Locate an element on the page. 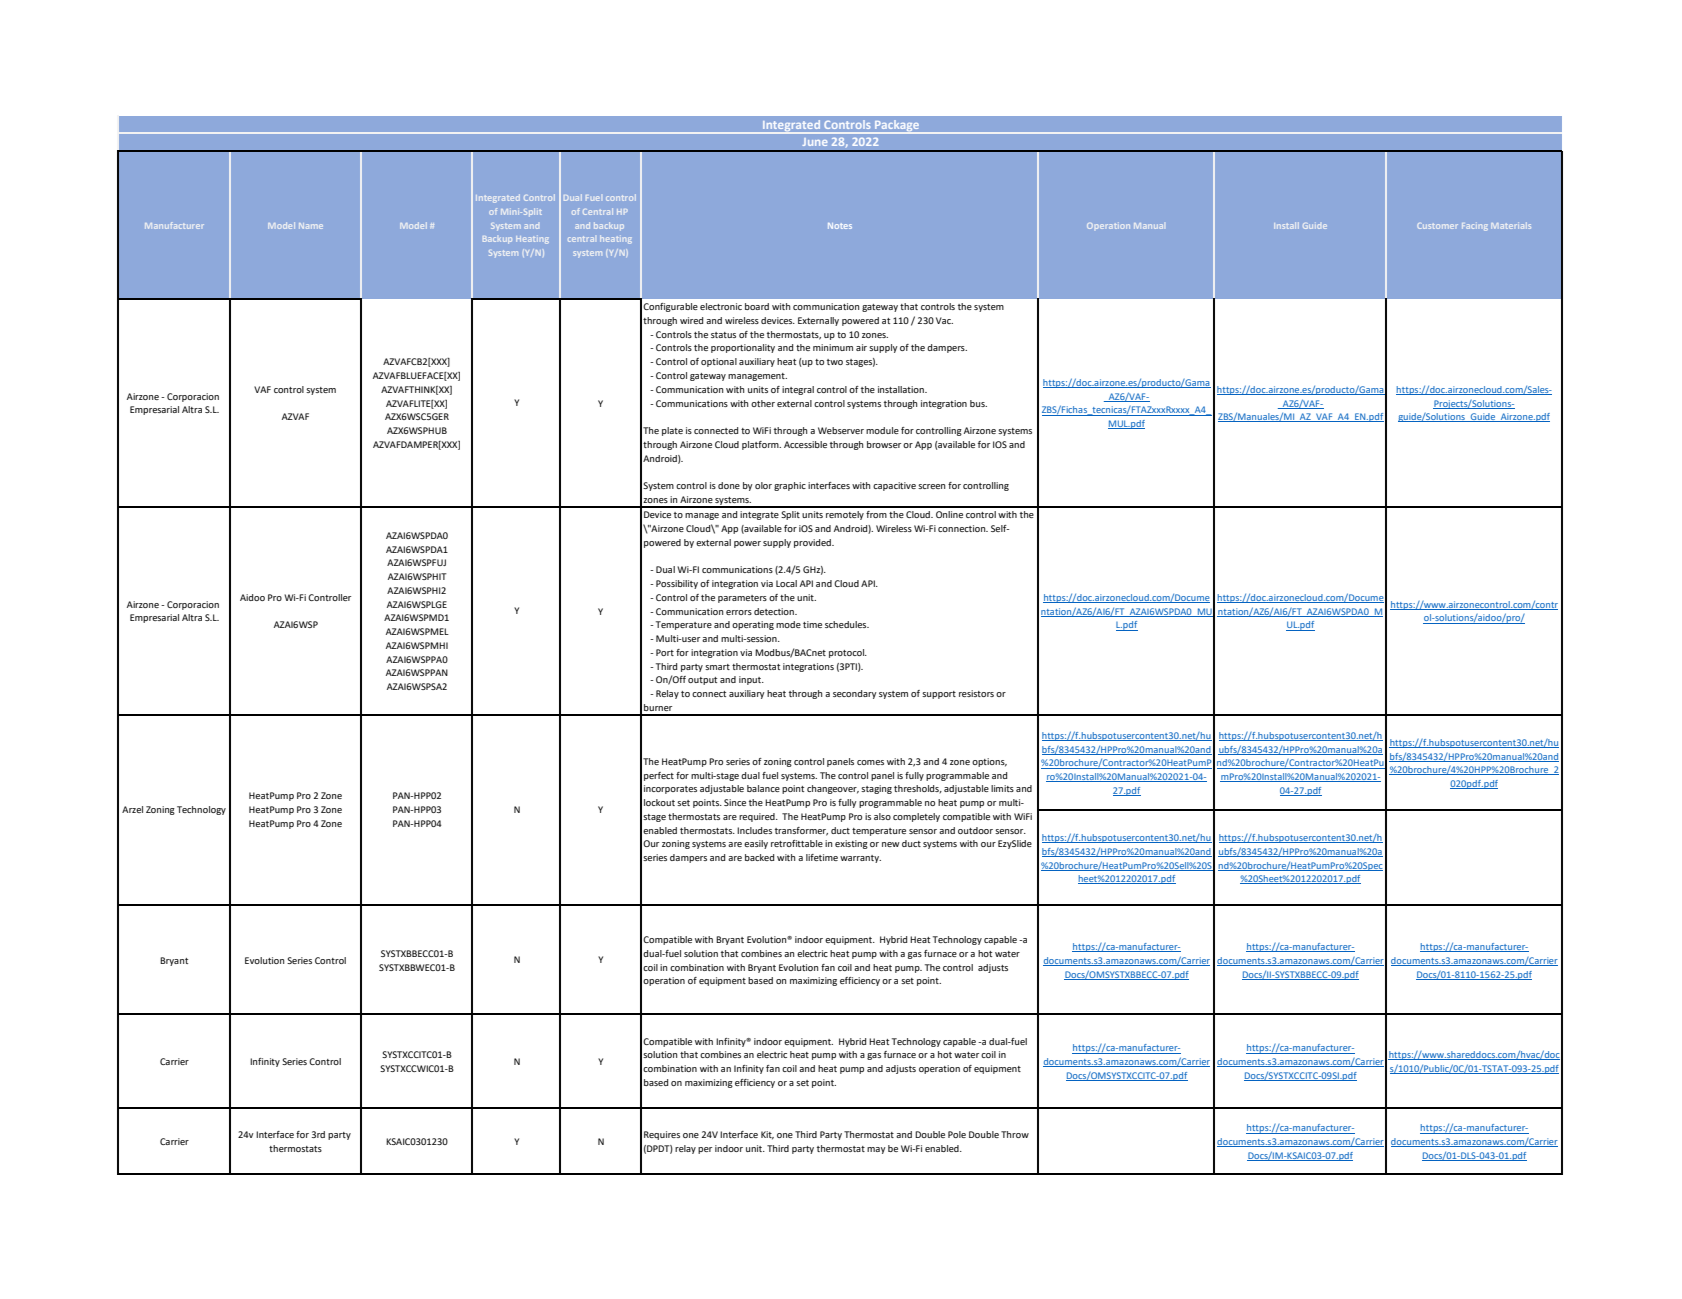 This document has height=1299, width=1682. Package is located at coordinates (897, 127).
